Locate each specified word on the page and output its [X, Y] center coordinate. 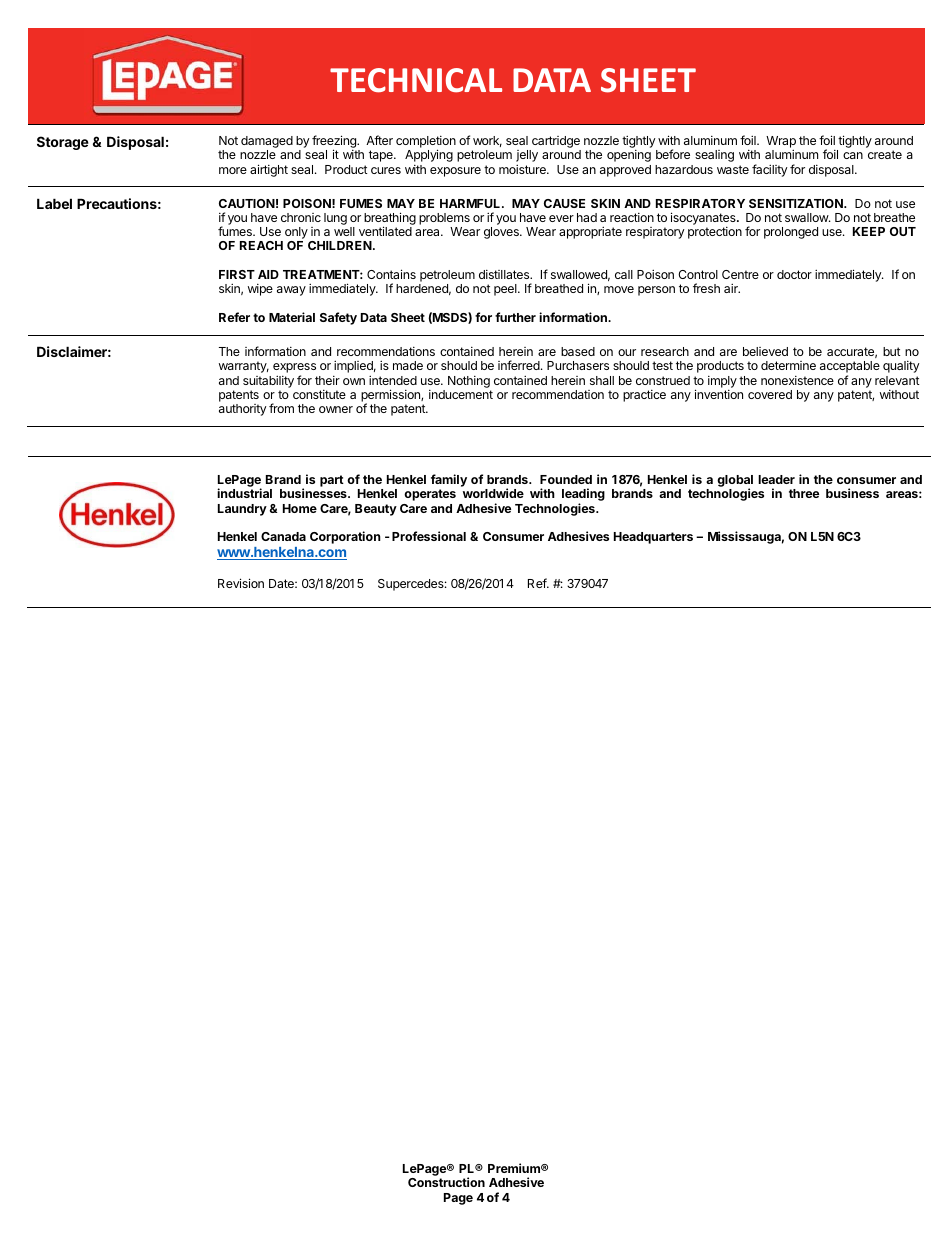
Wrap [781, 143]
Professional [429, 536]
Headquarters [653, 538]
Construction [446, 1182]
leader [776, 479]
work [487, 141]
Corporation [345, 537]
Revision [241, 583]
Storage [63, 143]
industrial [244, 493]
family [449, 480]
